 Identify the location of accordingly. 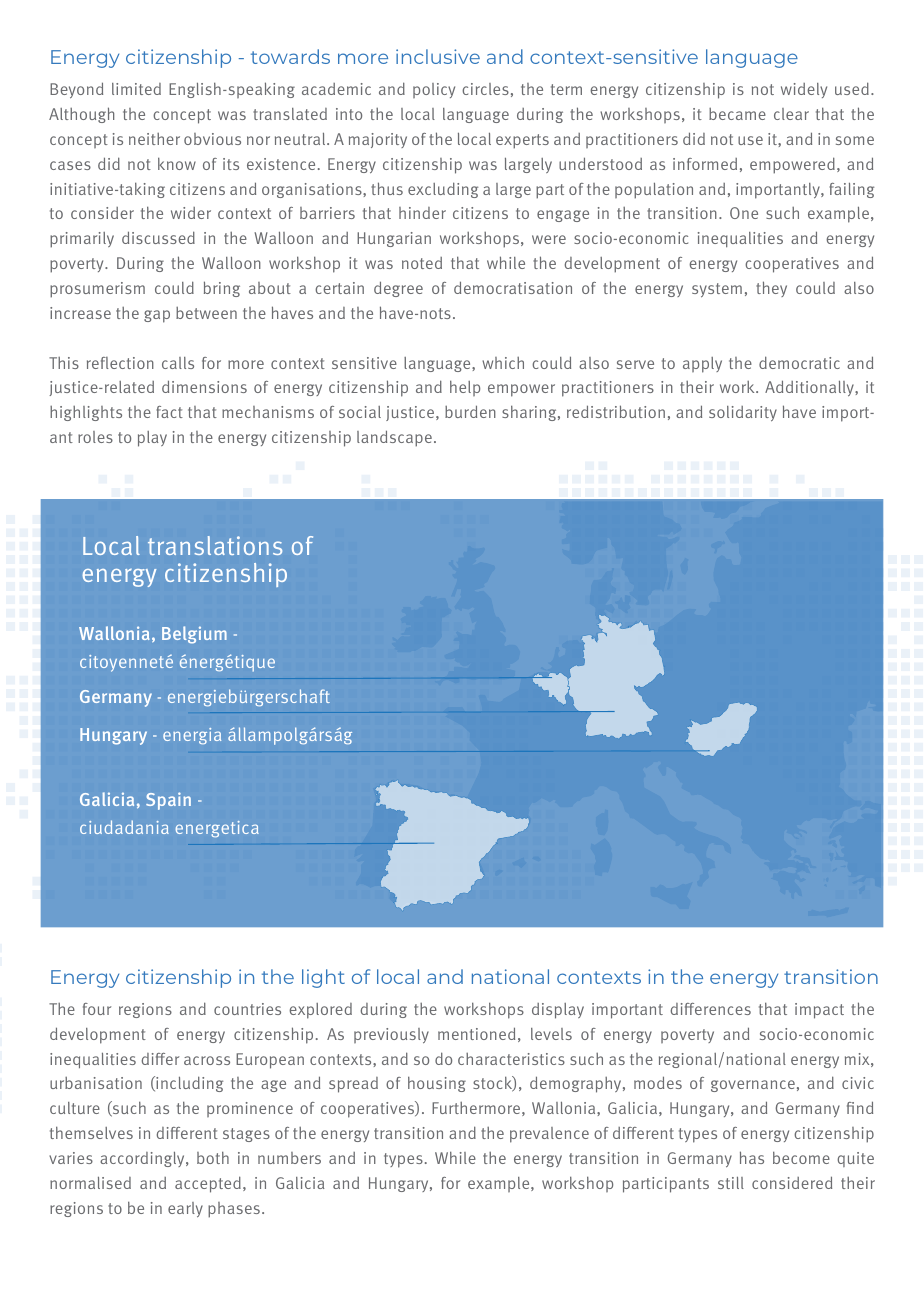
(143, 1159).
